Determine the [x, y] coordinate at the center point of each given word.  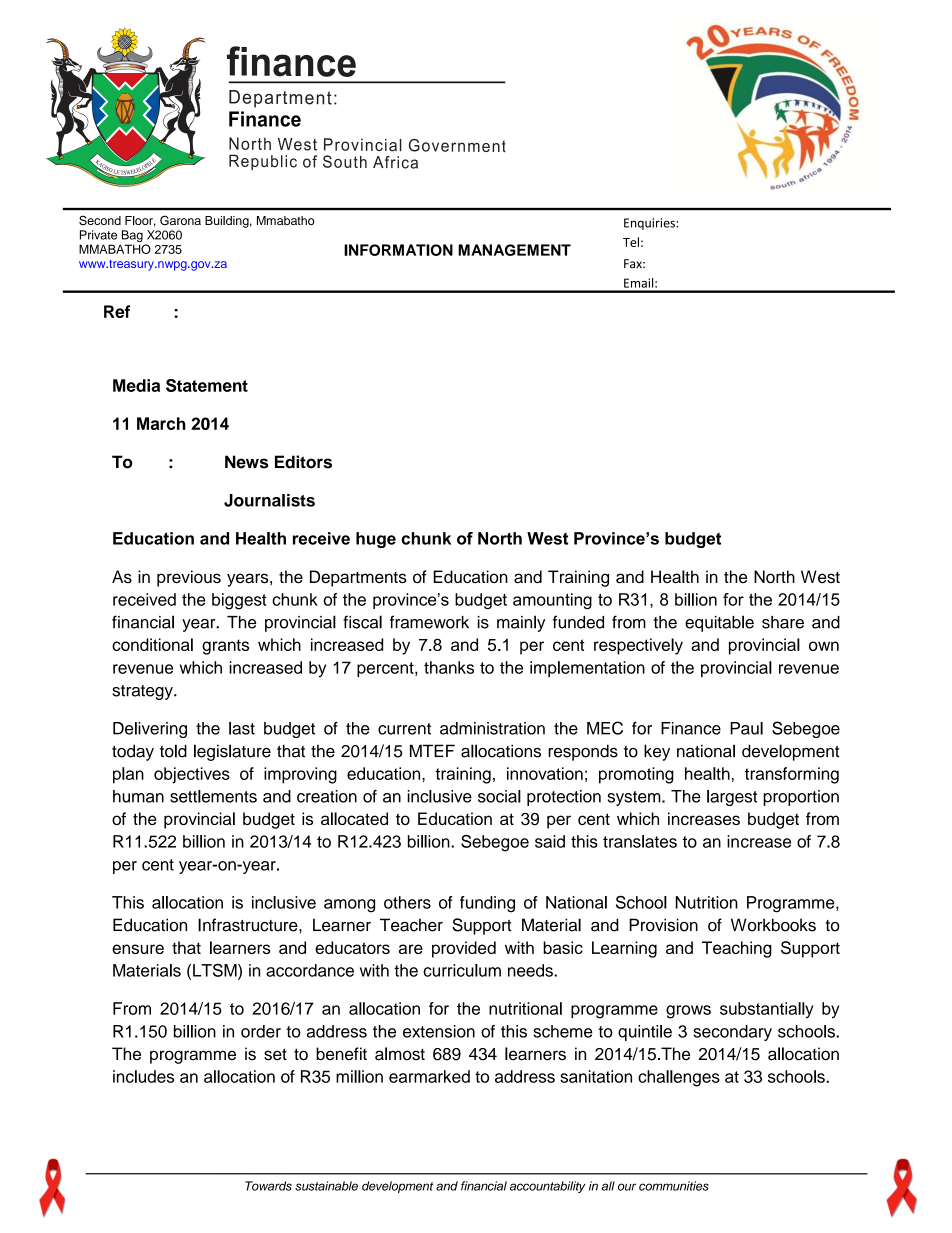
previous [189, 578]
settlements [213, 796]
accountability [548, 1187]
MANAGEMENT [514, 250]
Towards [268, 1186]
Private [98, 235]
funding [487, 904]
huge [376, 540]
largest [732, 798]
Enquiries [650, 224]
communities [674, 1186]
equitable [719, 623]
